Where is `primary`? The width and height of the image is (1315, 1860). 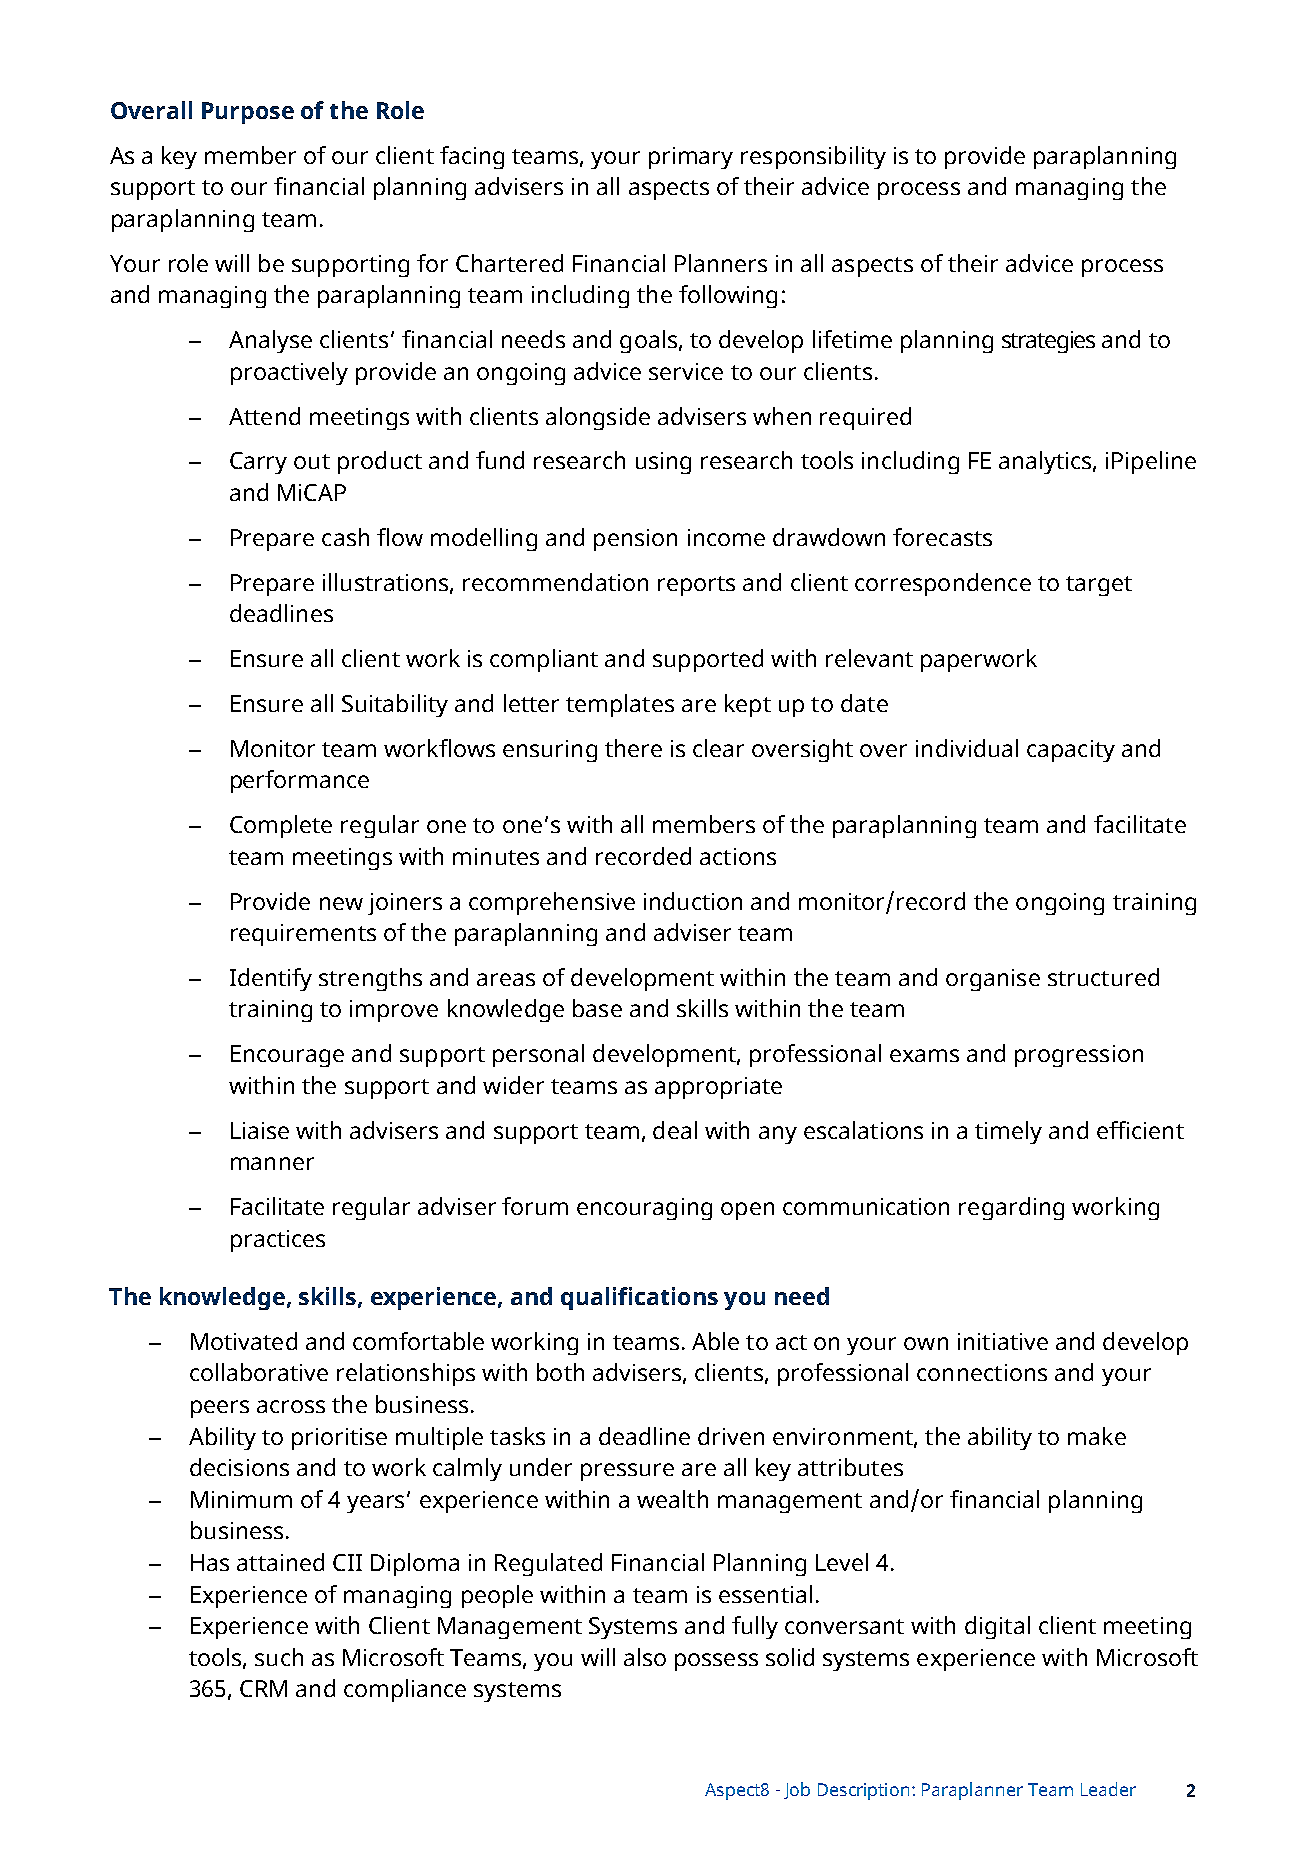
primary is located at coordinates (691, 158).
